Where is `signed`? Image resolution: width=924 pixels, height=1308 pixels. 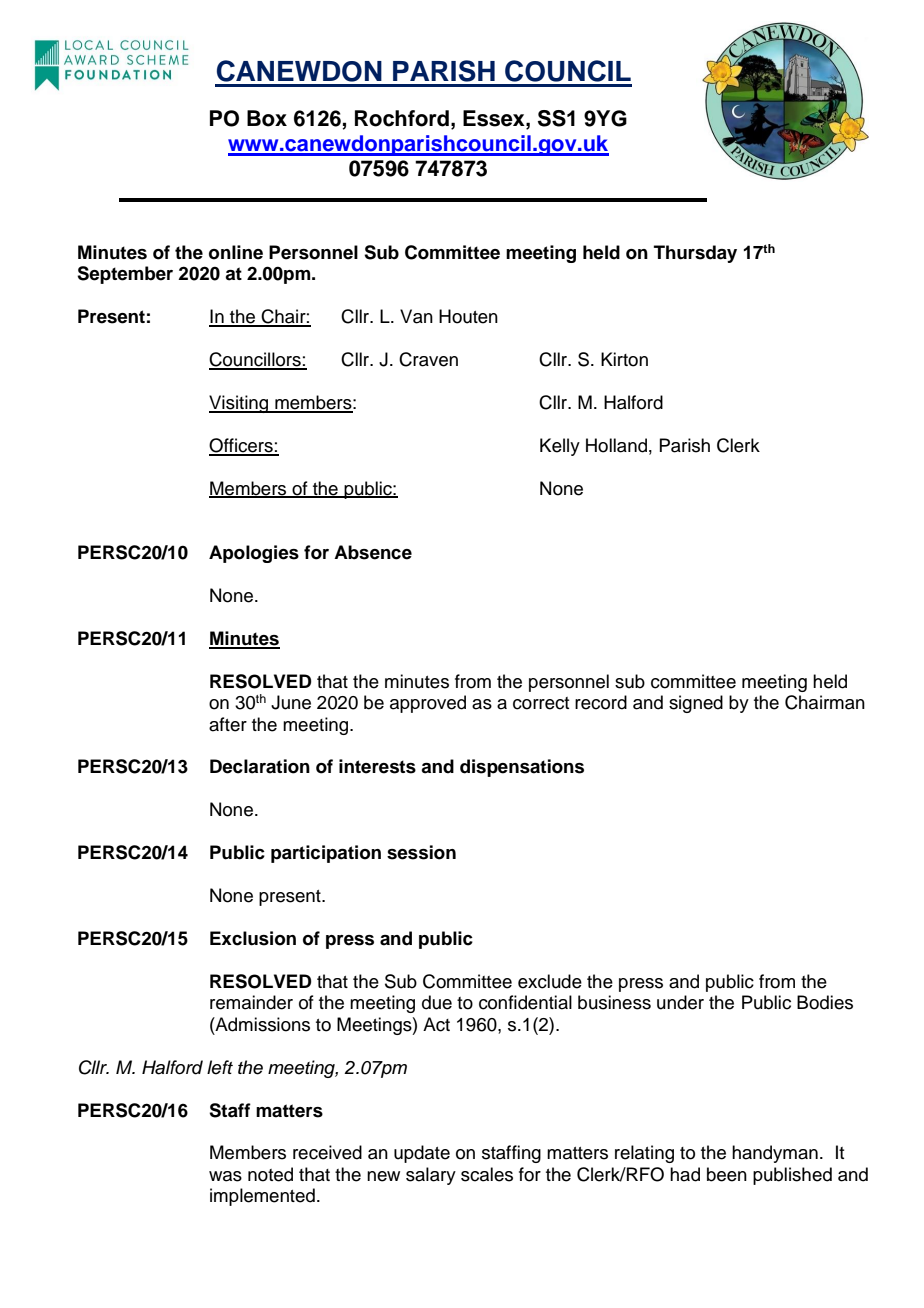 signed is located at coordinates (696, 704).
